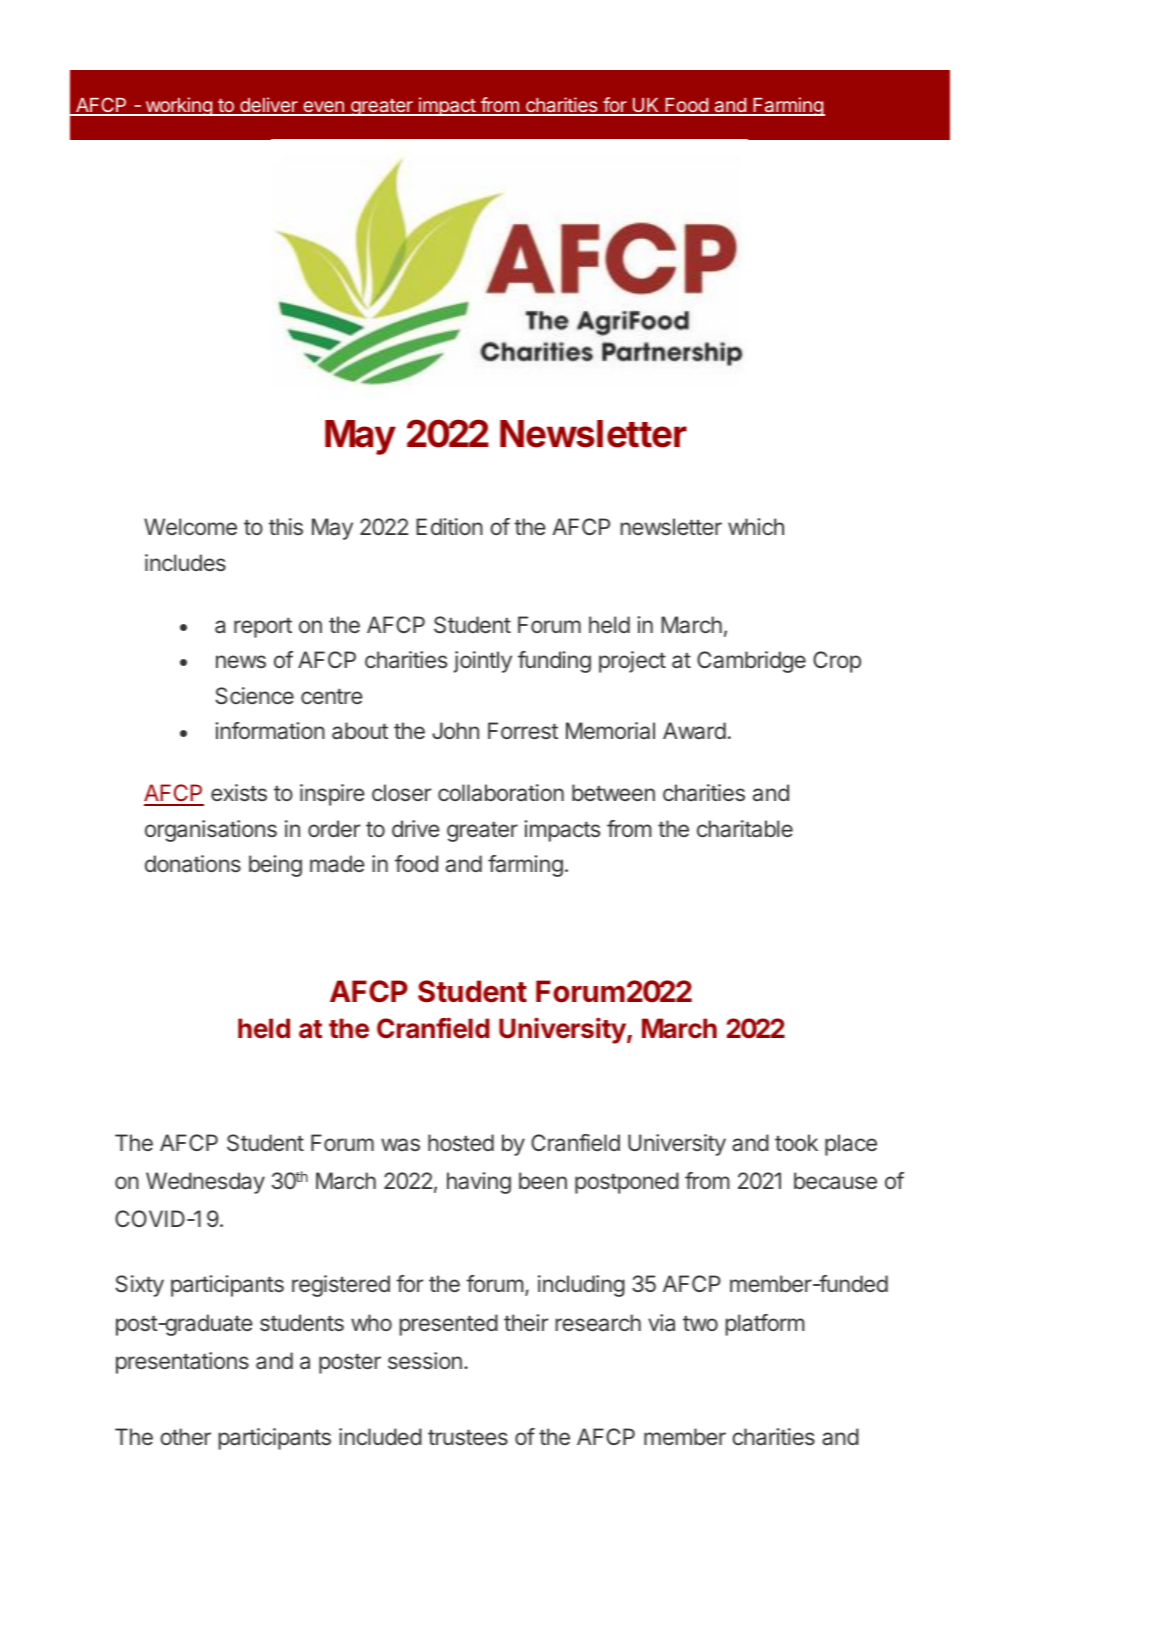 This image has width=1164, height=1647. What do you see at coordinates (461, 1142) in the image?
I see `hosted` at bounding box center [461, 1142].
